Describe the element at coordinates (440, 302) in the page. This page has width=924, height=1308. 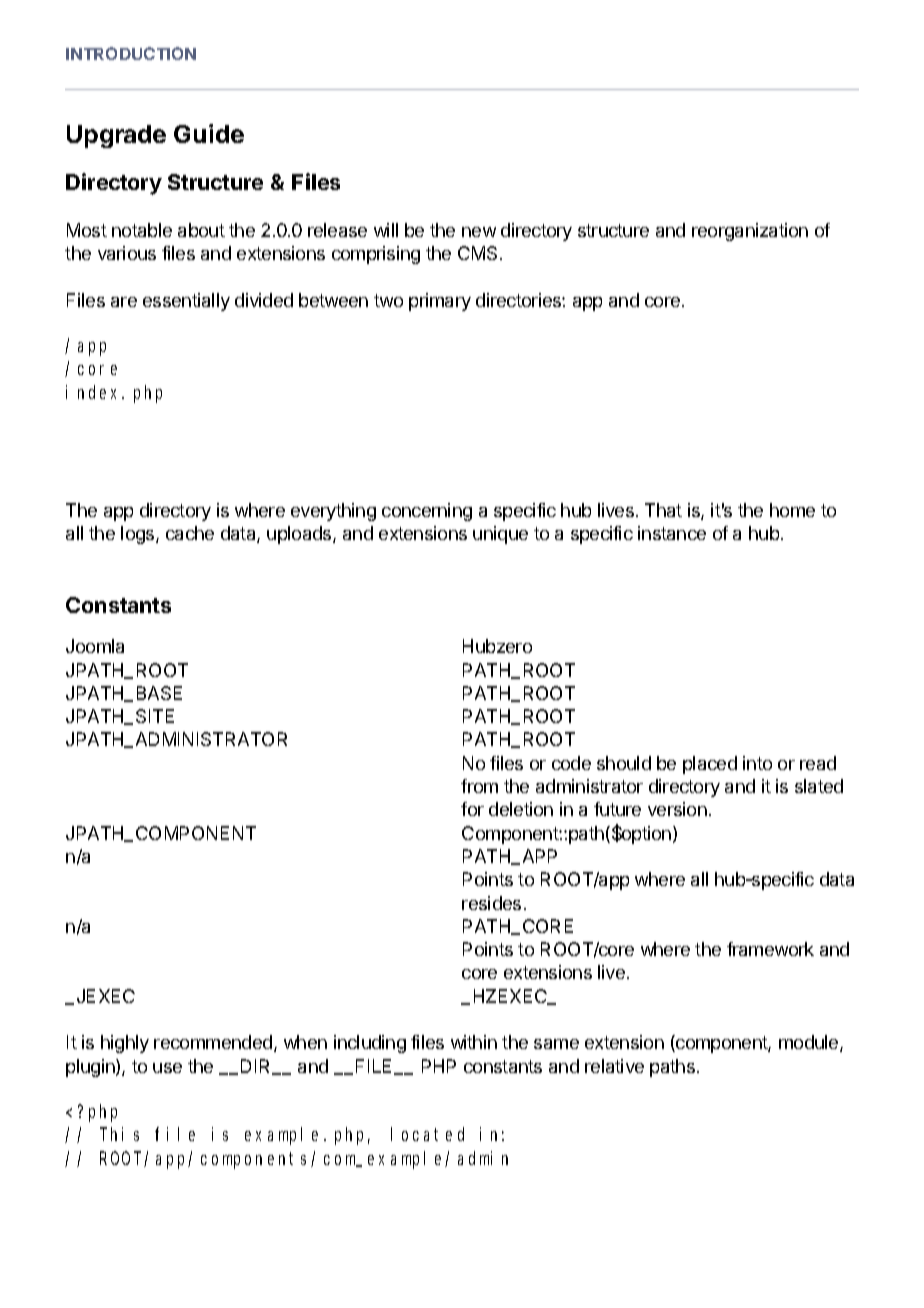
I see `primary` at that location.
